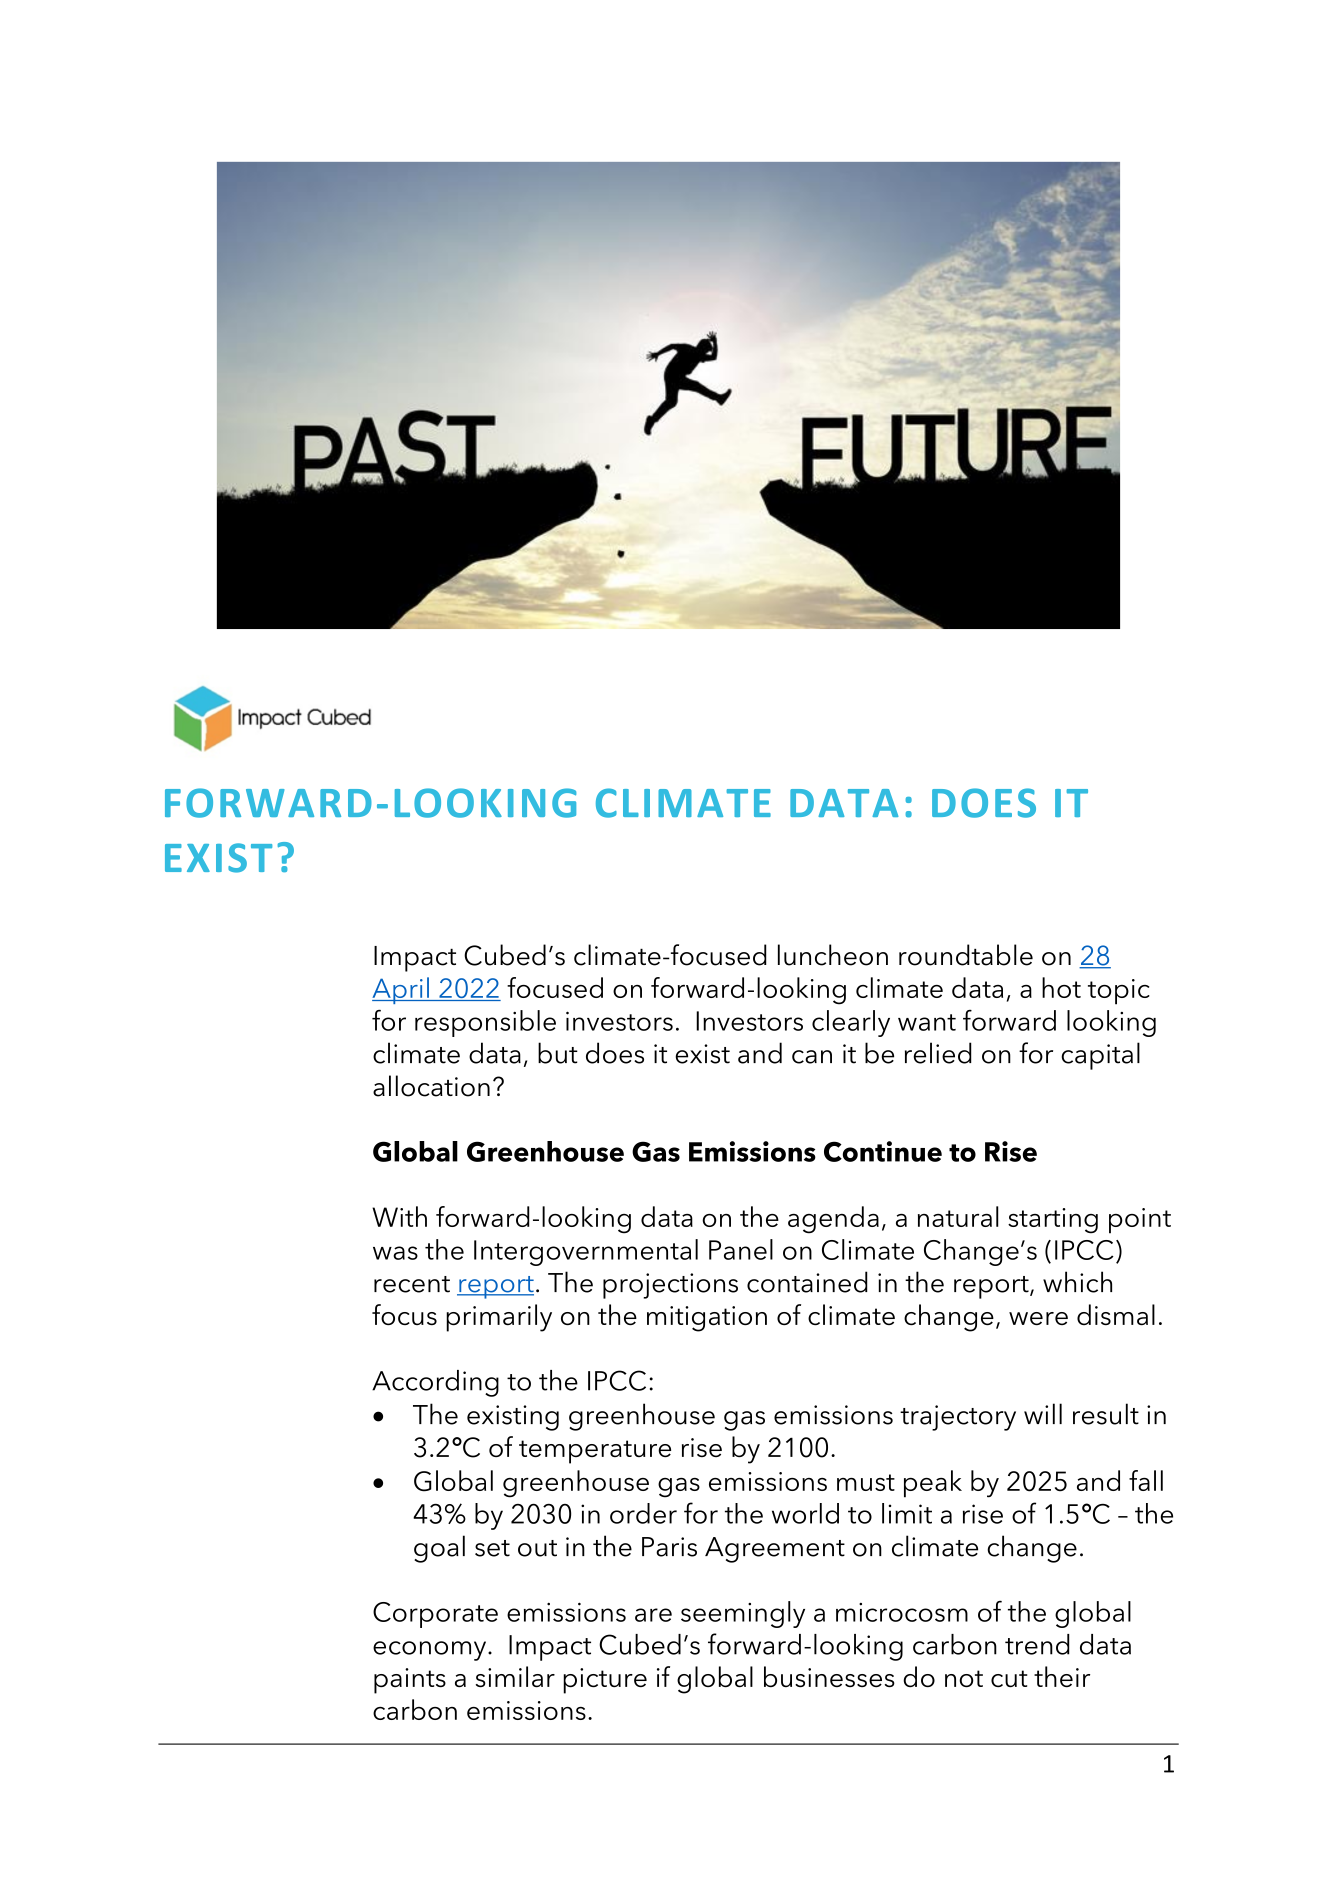 The image size is (1337, 1892). Describe the element at coordinates (1061, 987) in the image. I see `hot` at that location.
